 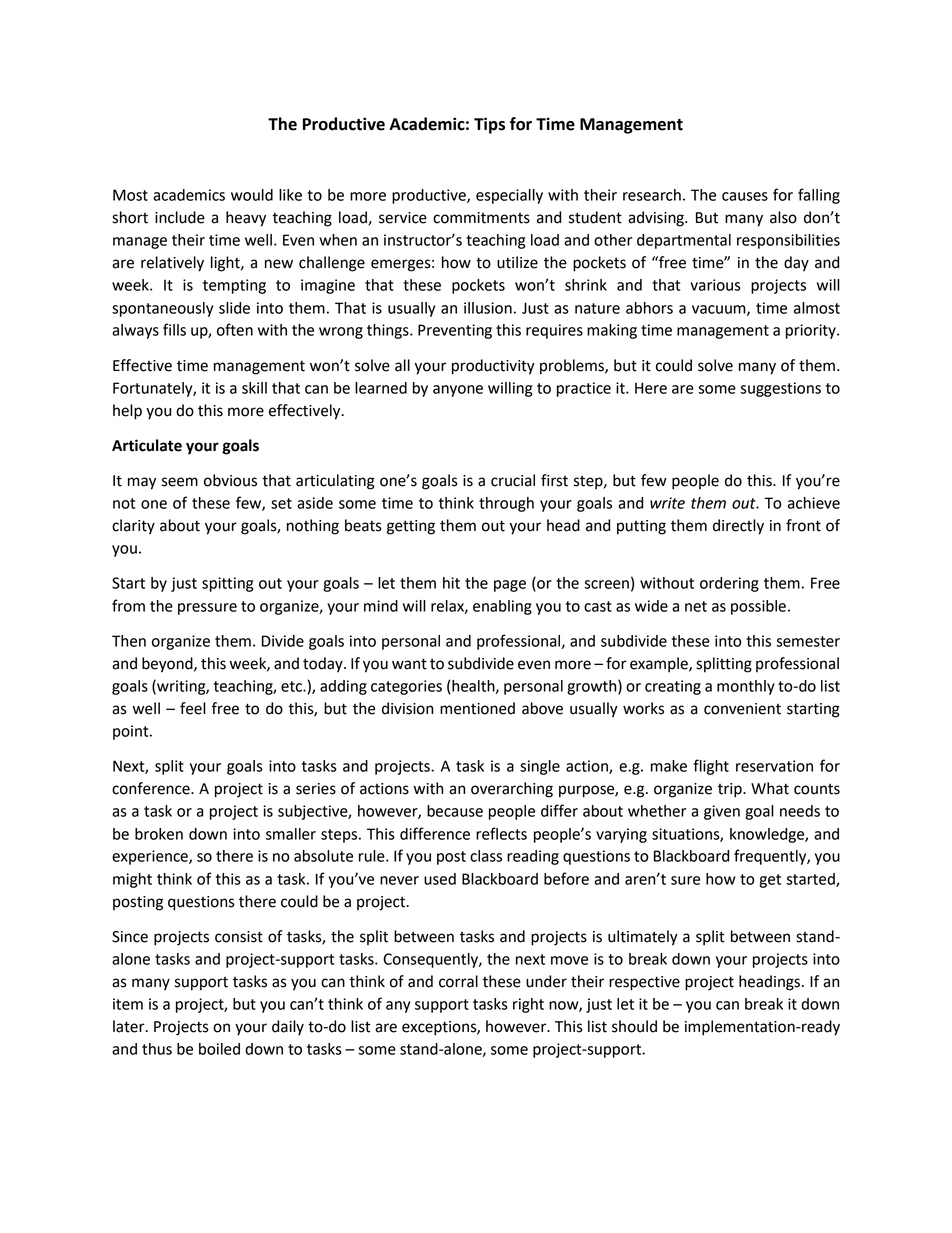 I want to click on illusion, so click(x=488, y=308).
